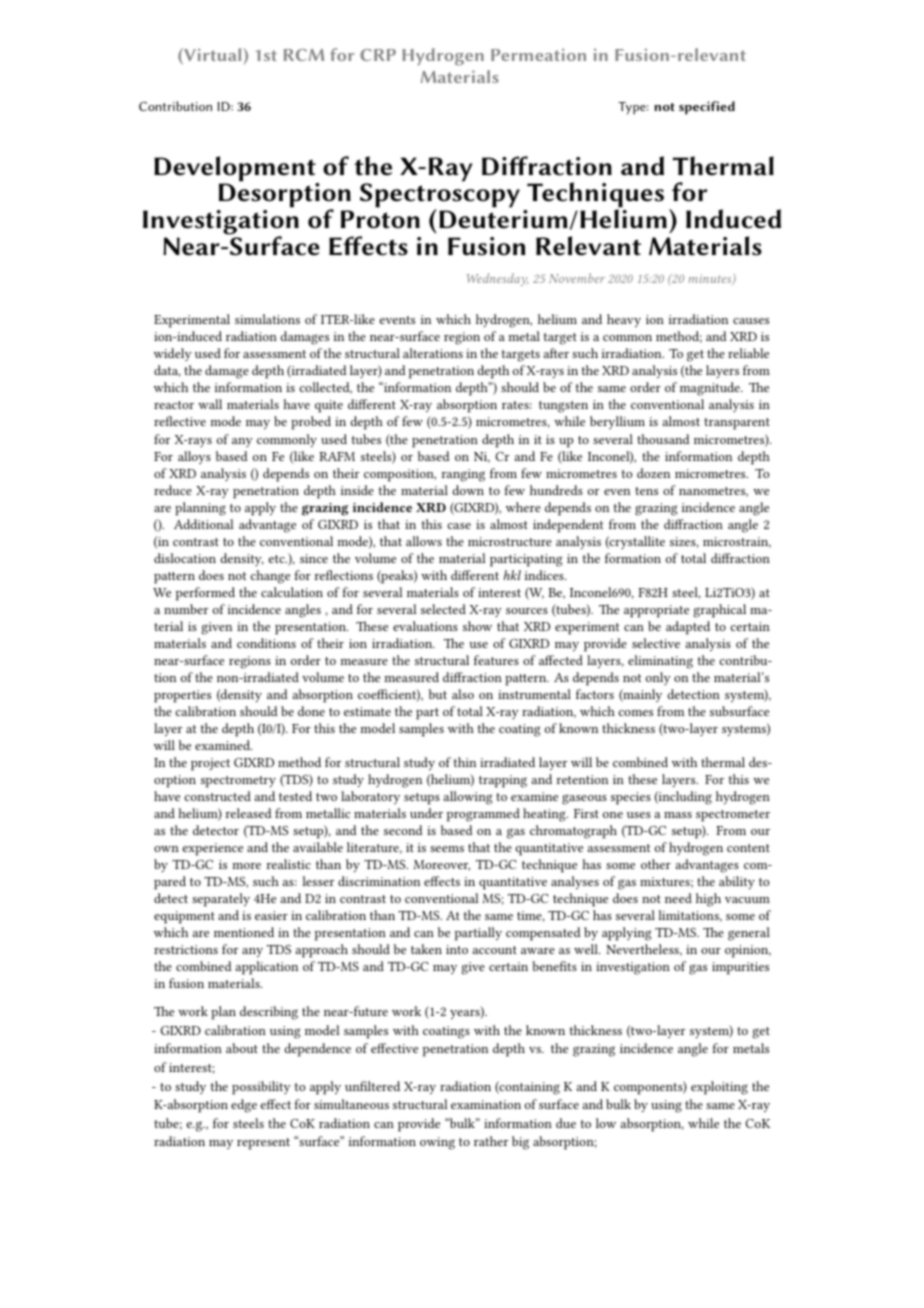  Describe the element at coordinates (182, 696) in the screenshot. I see `properties` at that location.
